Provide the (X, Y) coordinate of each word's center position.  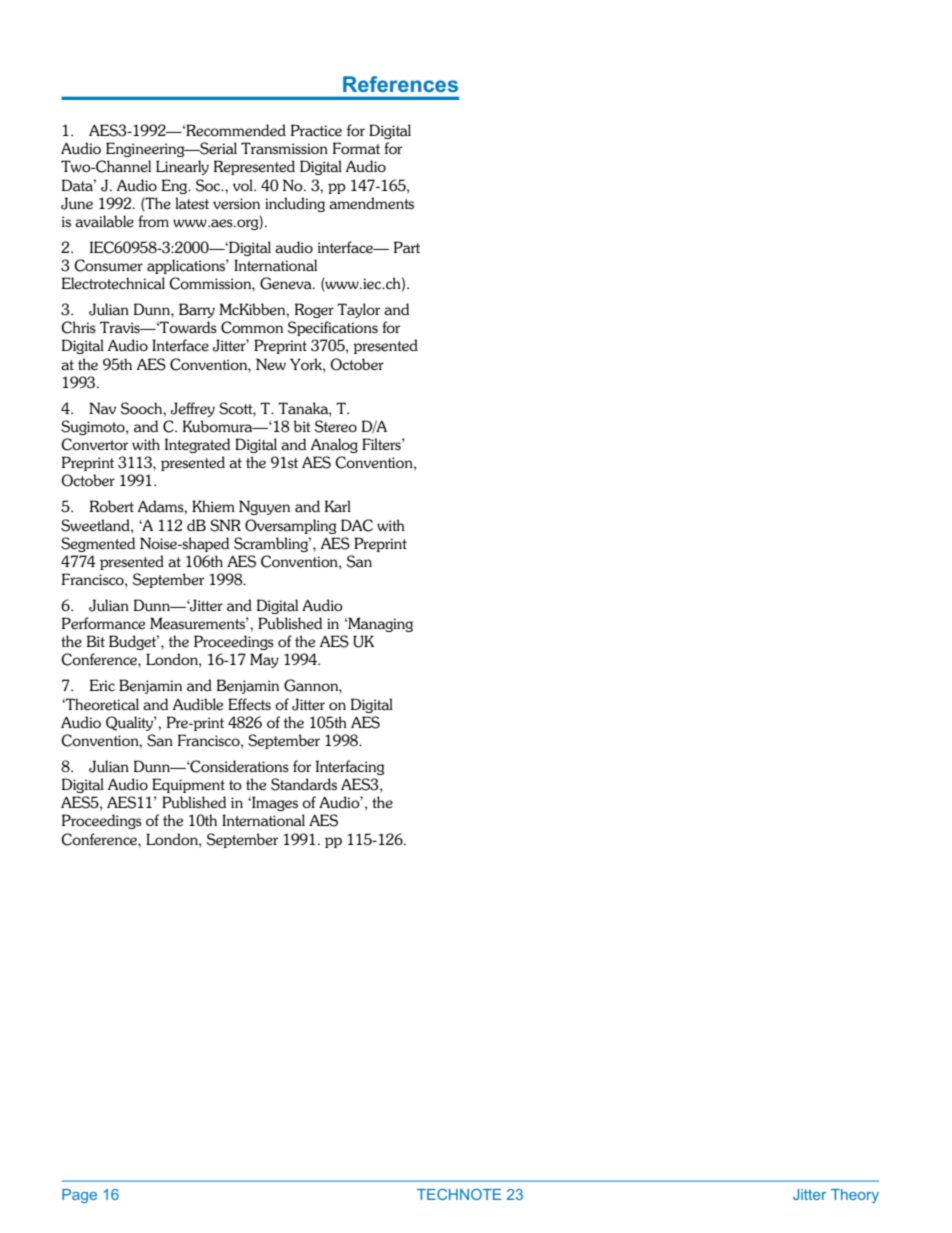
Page (79, 1196)
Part (407, 247)
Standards (304, 784)
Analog (334, 445)
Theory (855, 1196)
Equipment (188, 785)
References (400, 84)
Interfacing (350, 767)
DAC (357, 525)
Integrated (197, 445)
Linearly (182, 167)
